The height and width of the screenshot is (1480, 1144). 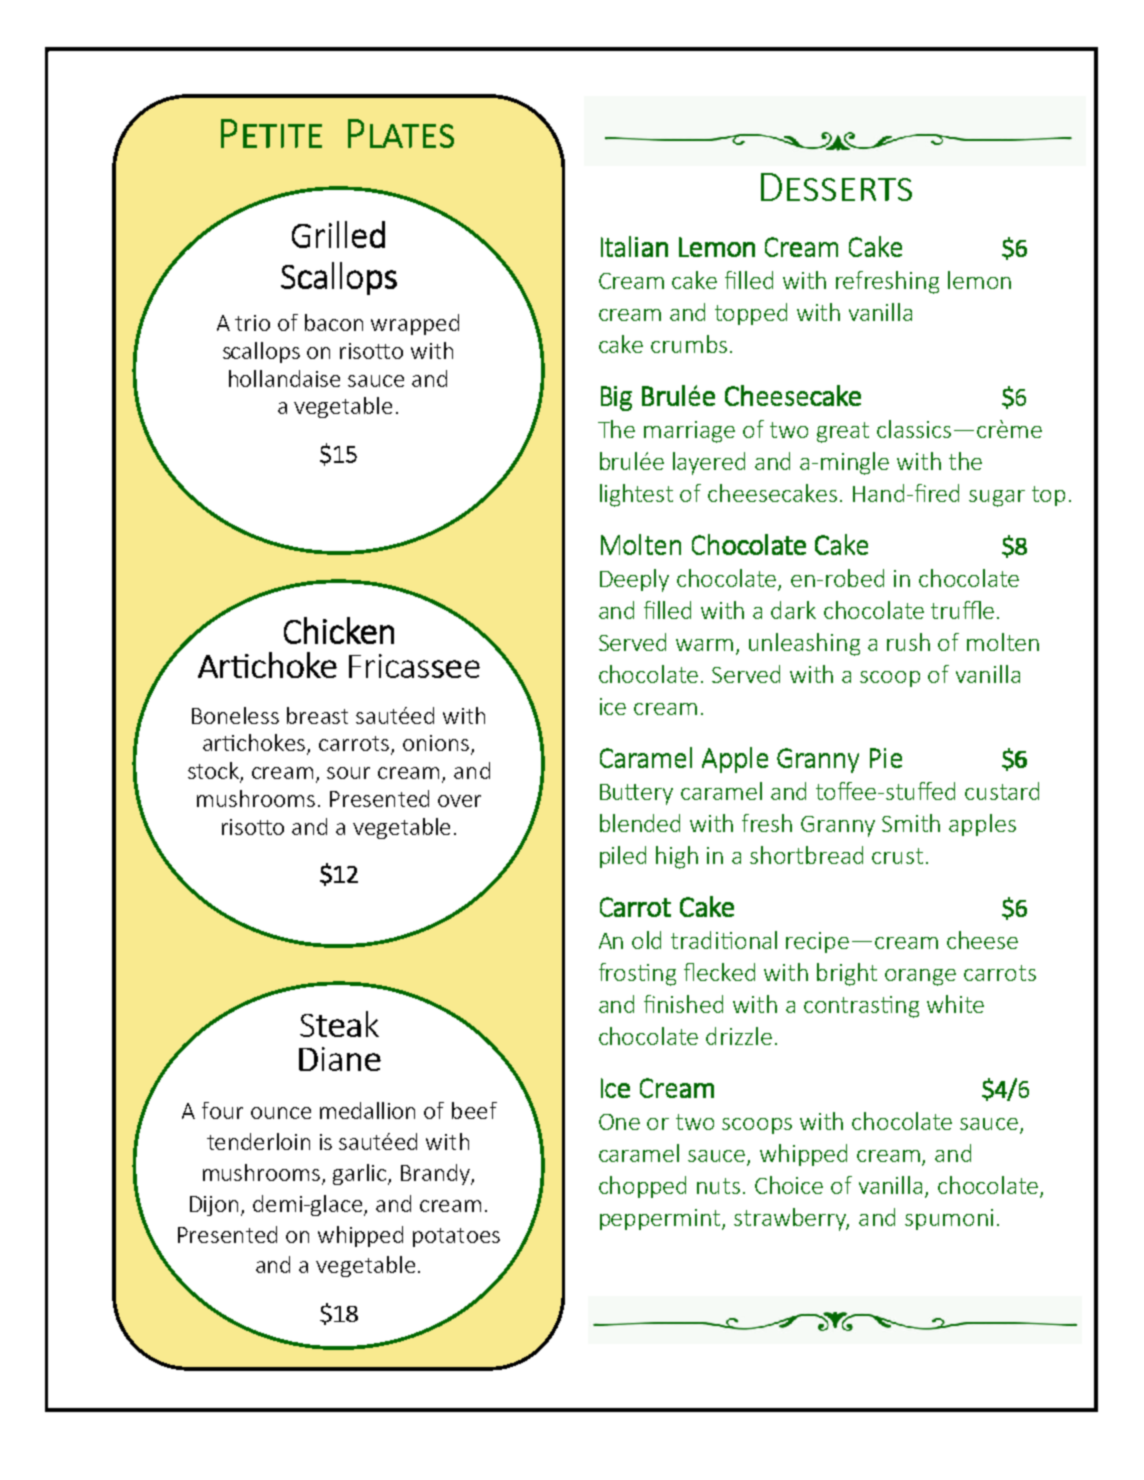 I want to click on bright, so click(x=847, y=974).
